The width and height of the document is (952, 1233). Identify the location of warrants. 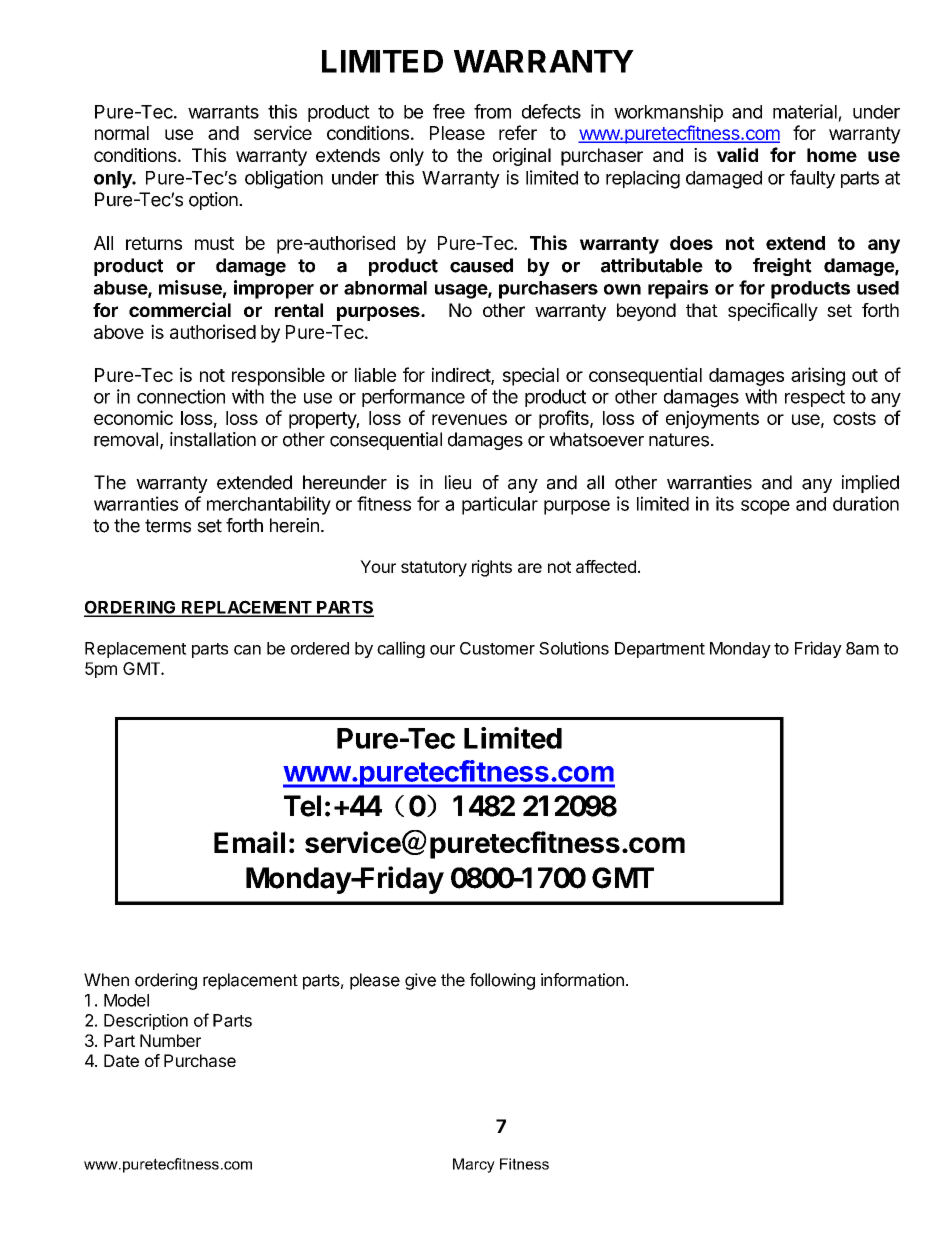
(223, 112).
